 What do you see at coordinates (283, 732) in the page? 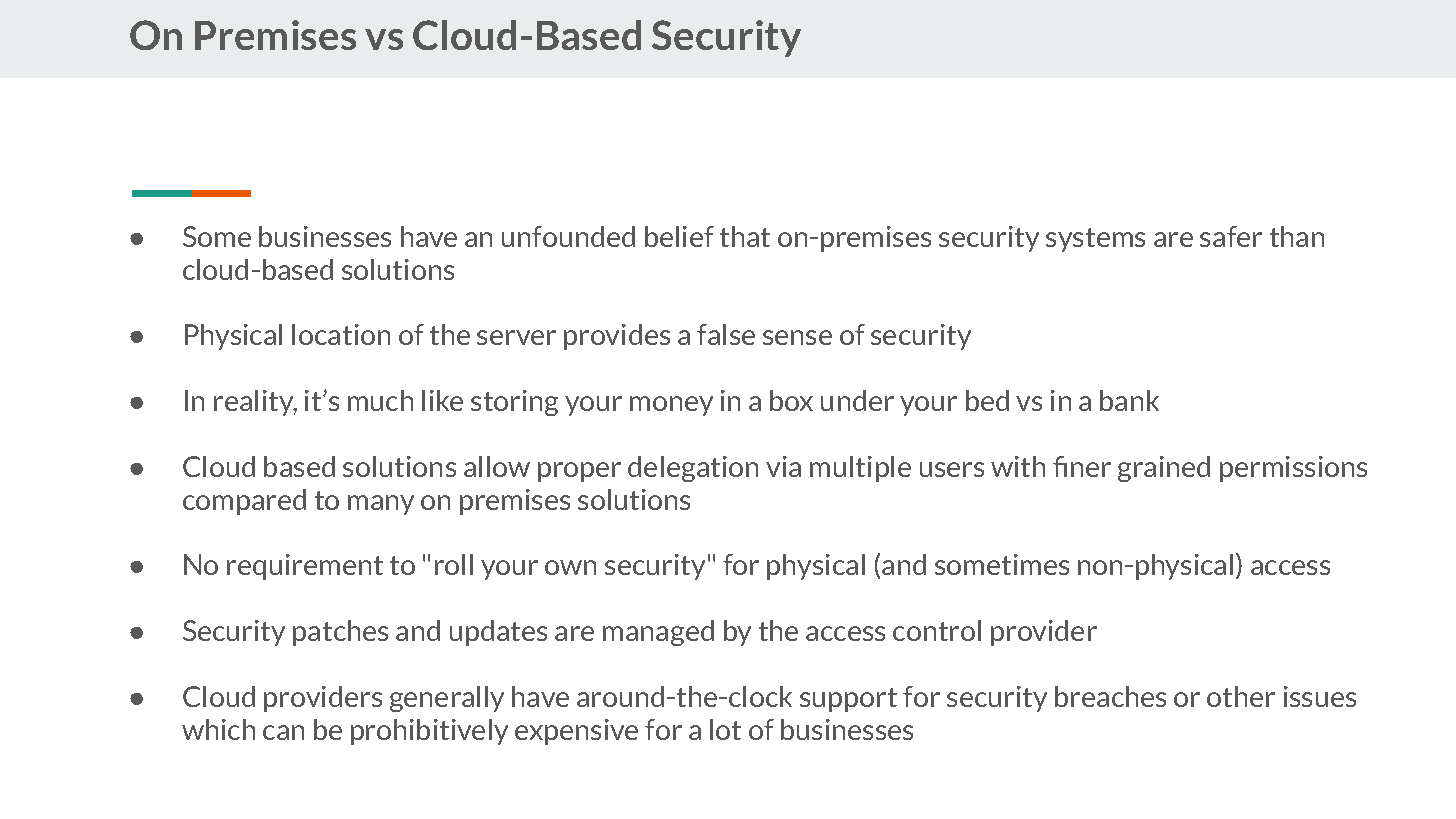
I see `can` at bounding box center [283, 732].
